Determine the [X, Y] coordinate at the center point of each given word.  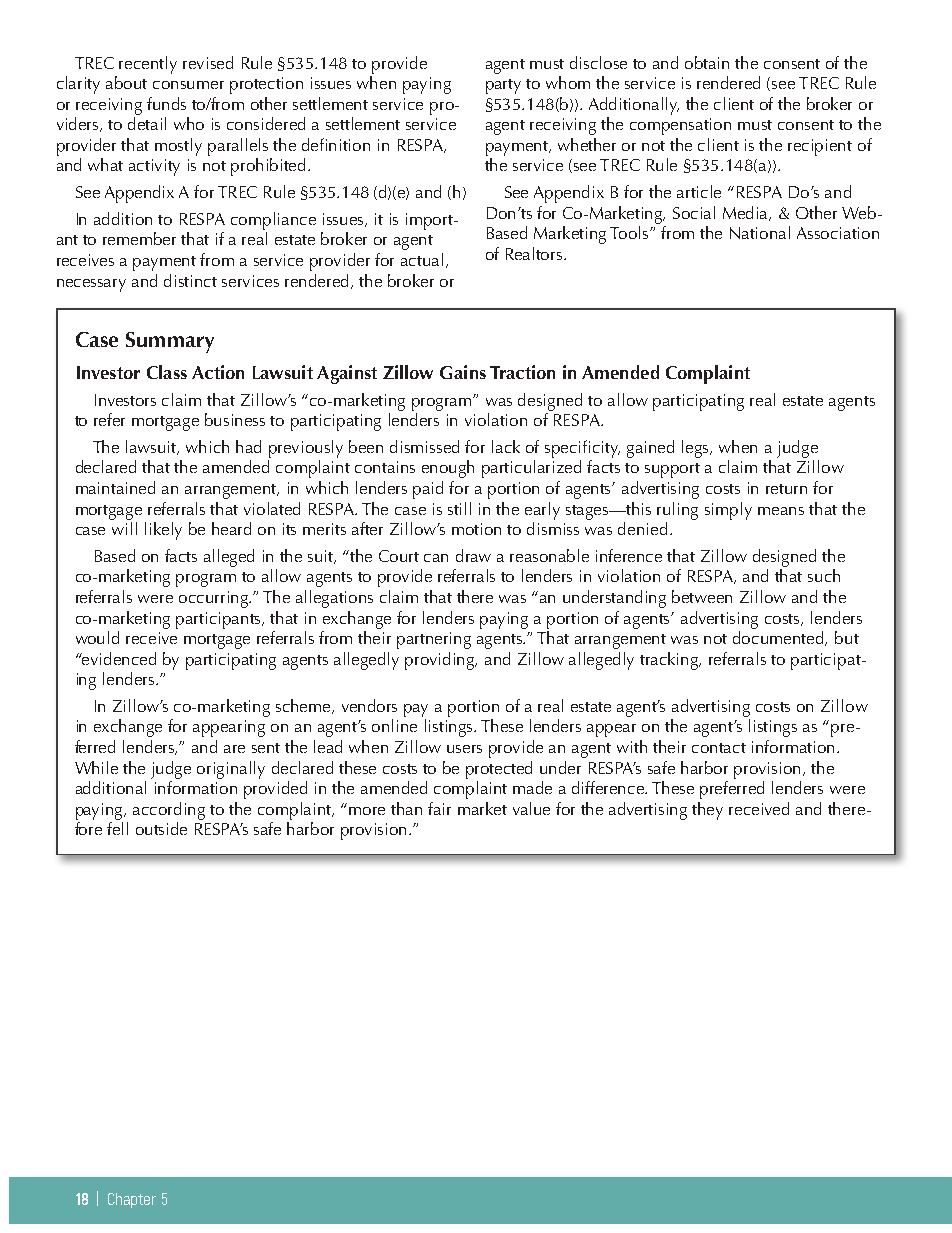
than [406, 808]
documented [780, 638]
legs [697, 449]
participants [220, 620]
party [503, 86]
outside [161, 828]
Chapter [132, 1200]
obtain [707, 62]
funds [166, 103]
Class [167, 372]
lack [506, 446]
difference [609, 787]
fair [439, 808]
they [707, 811]
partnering [434, 640]
